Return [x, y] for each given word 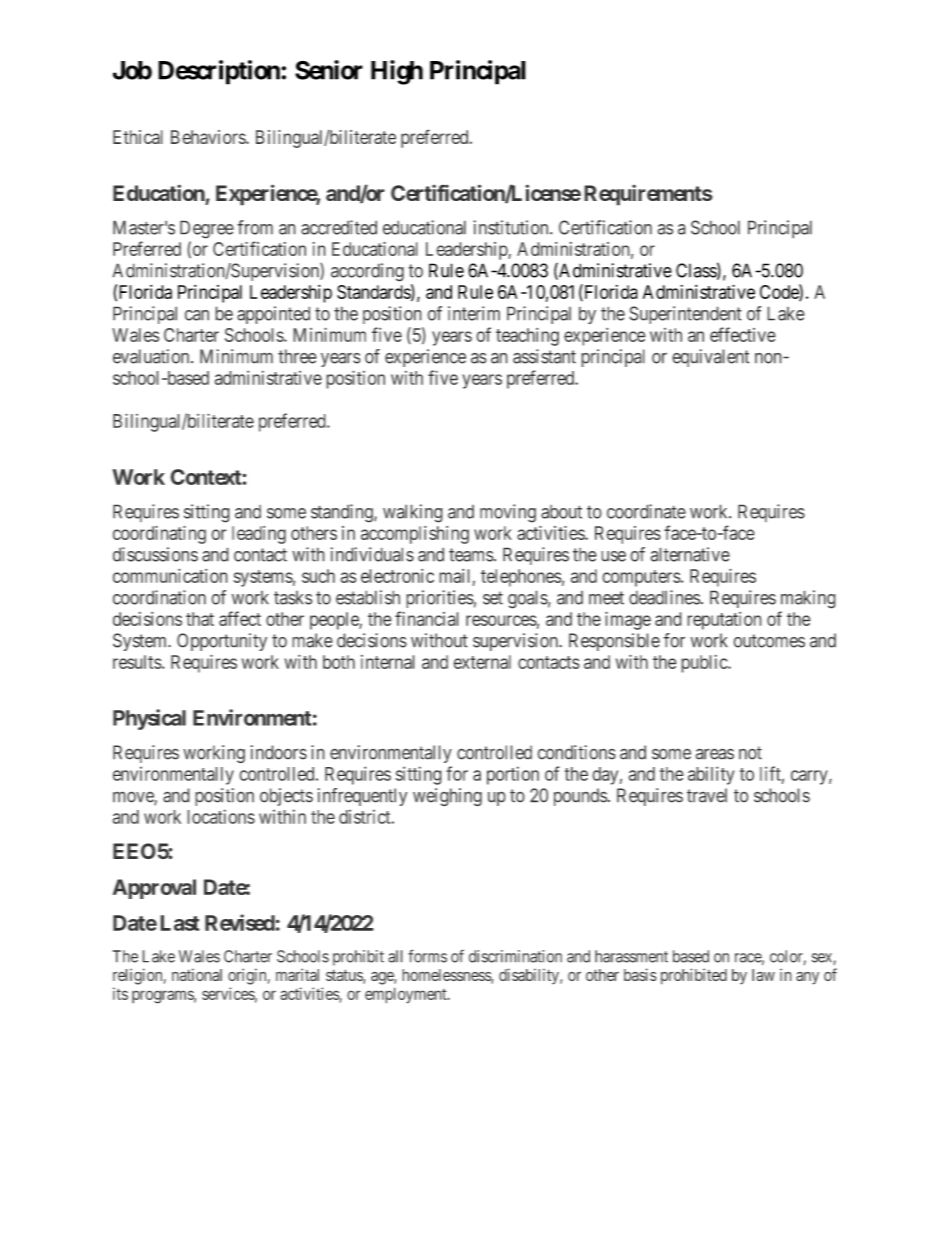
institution [512, 227]
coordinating [159, 535]
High [397, 72]
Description [220, 72]
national [197, 974]
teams [471, 555]
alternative [690, 554]
